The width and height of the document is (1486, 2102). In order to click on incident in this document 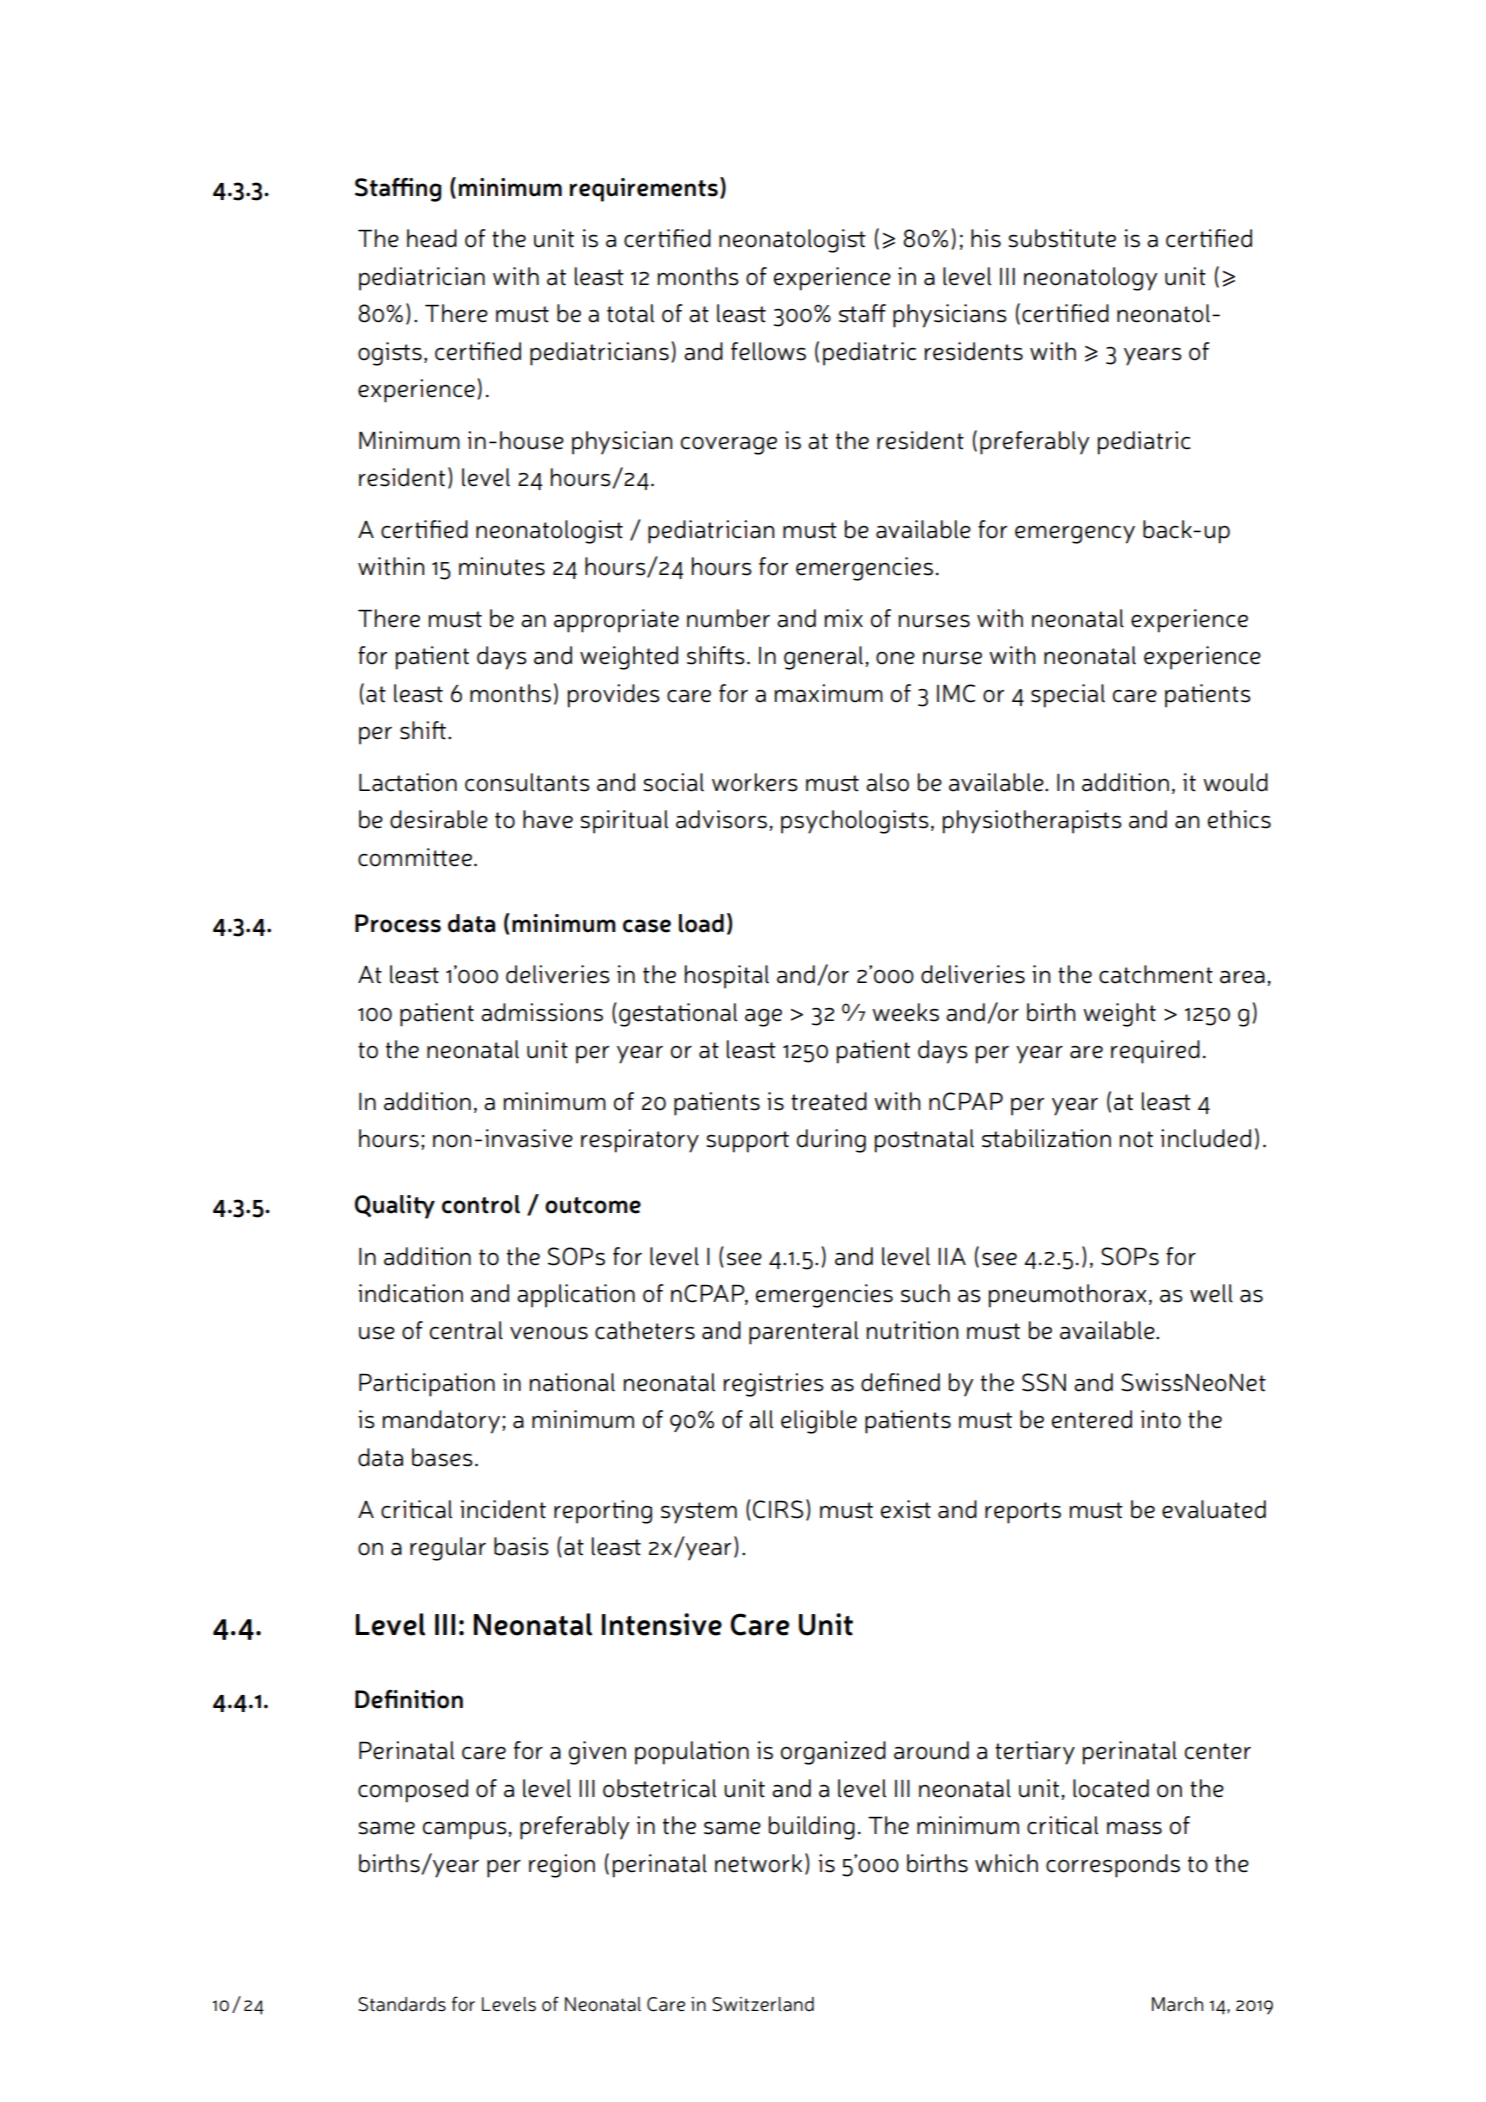, I will do `click(503, 1509)`.
